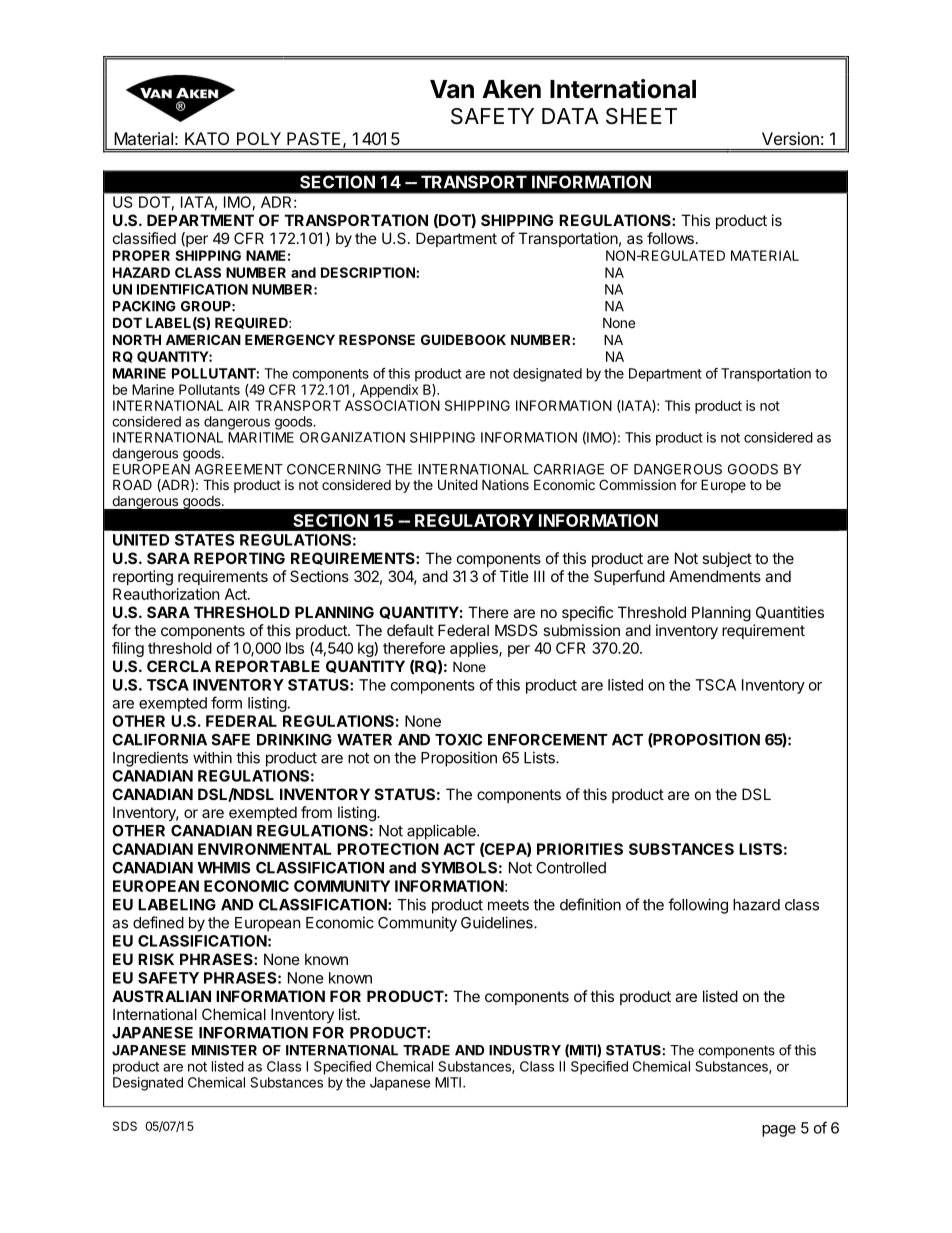  What do you see at coordinates (452, 89) in the page?
I see `Van` at bounding box center [452, 89].
